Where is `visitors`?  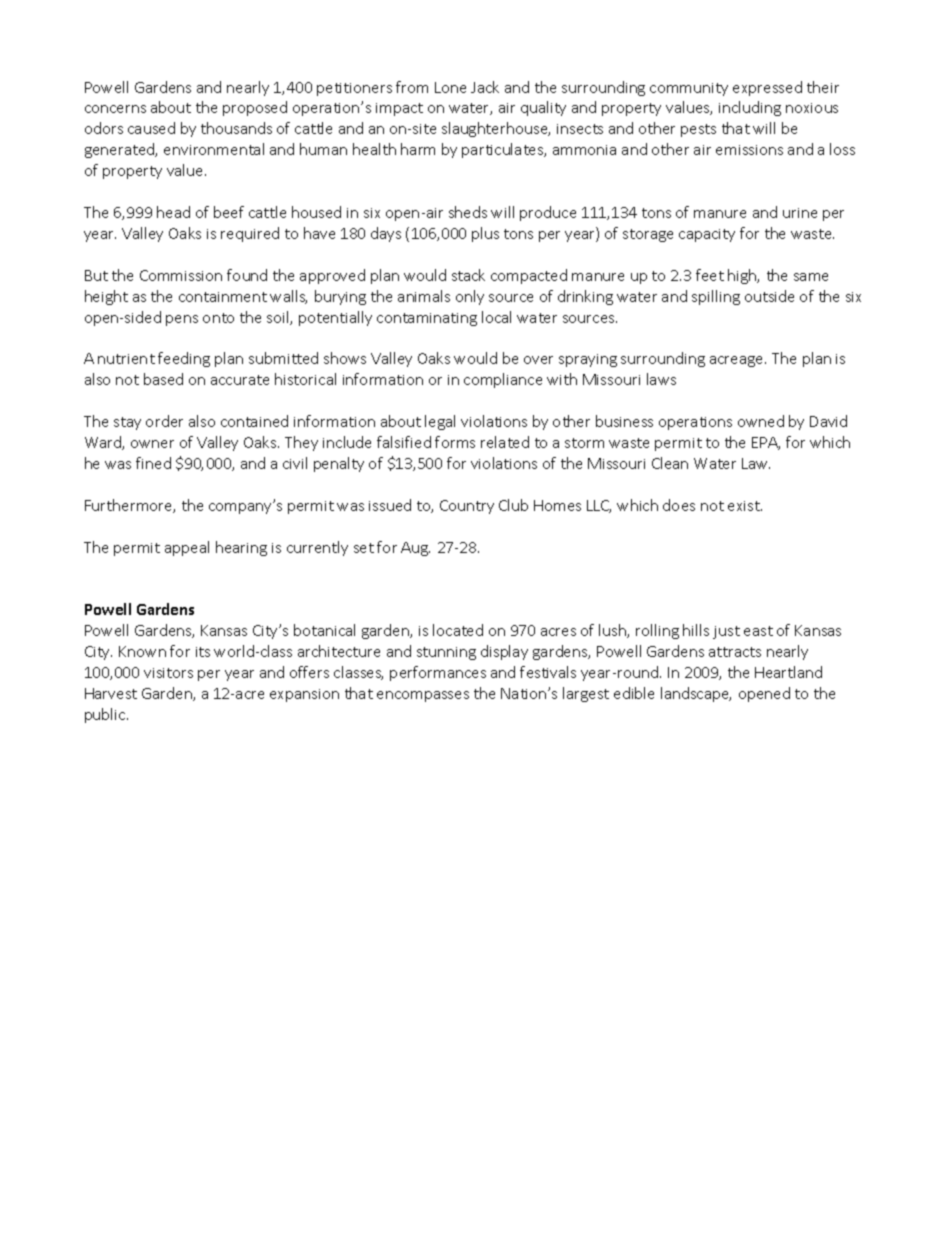
visitors is located at coordinates (168, 673).
